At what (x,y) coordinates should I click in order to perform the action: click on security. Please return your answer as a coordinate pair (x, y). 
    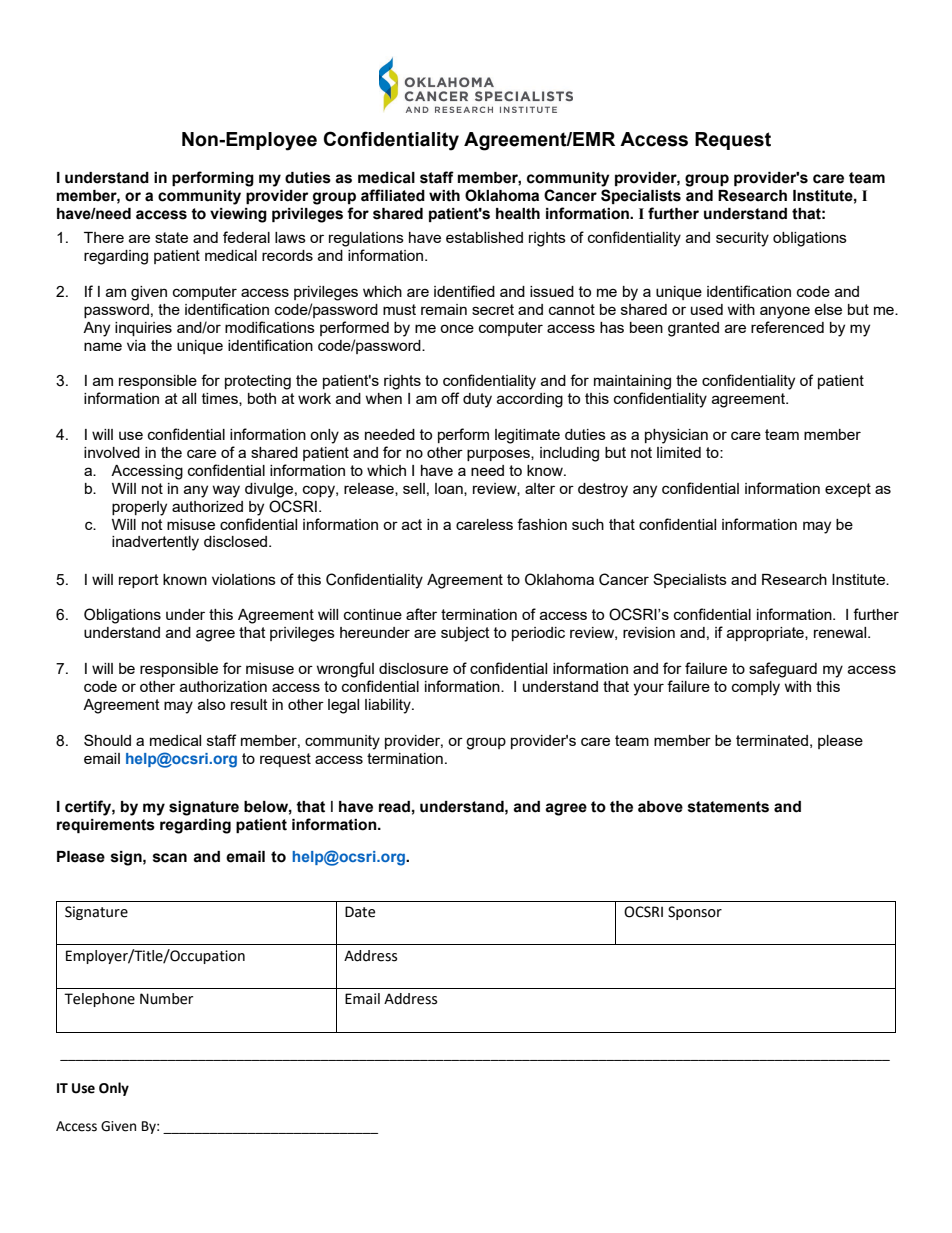
    Looking at the image, I should click on (742, 239).
